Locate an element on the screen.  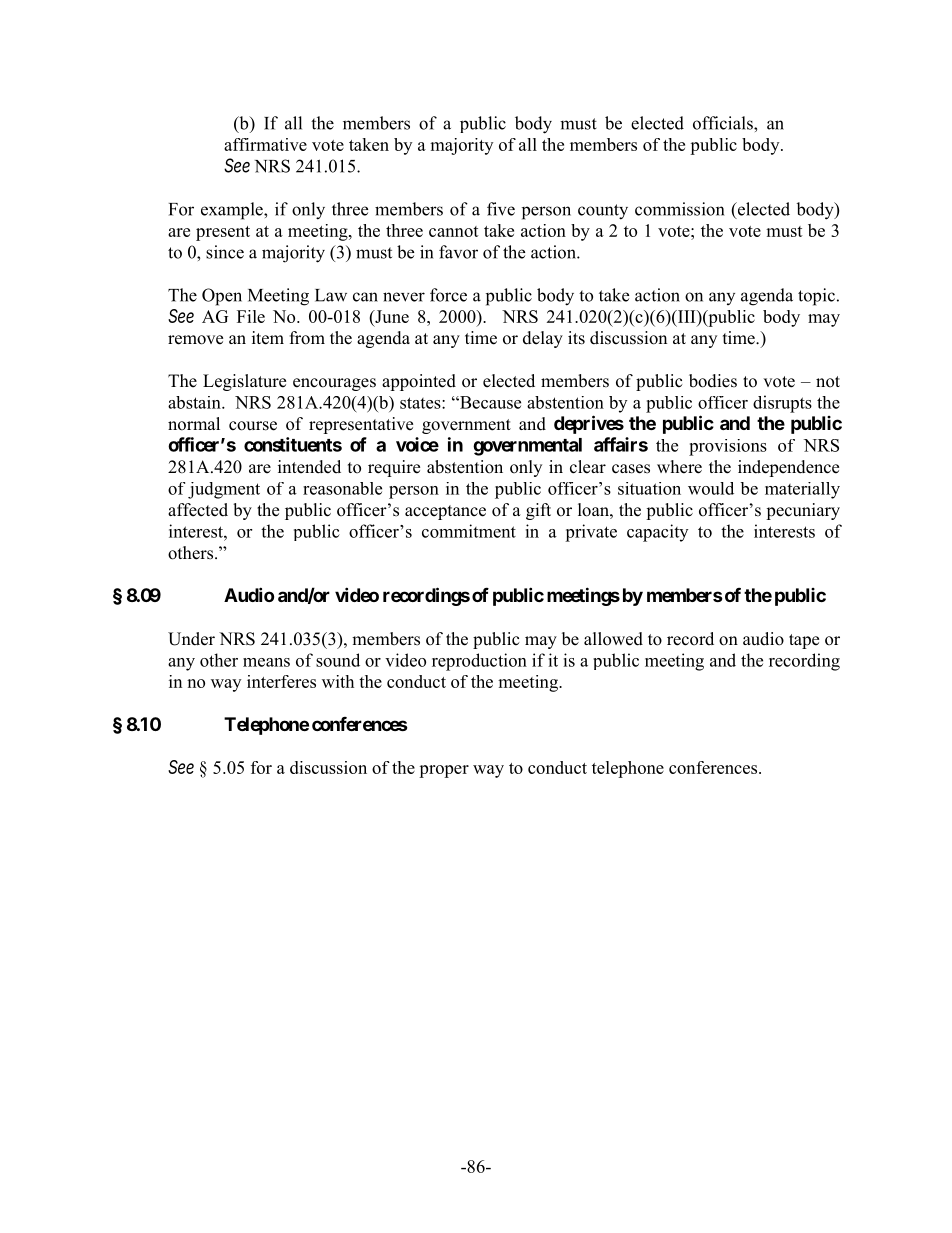
topic is located at coordinates (816, 297).
